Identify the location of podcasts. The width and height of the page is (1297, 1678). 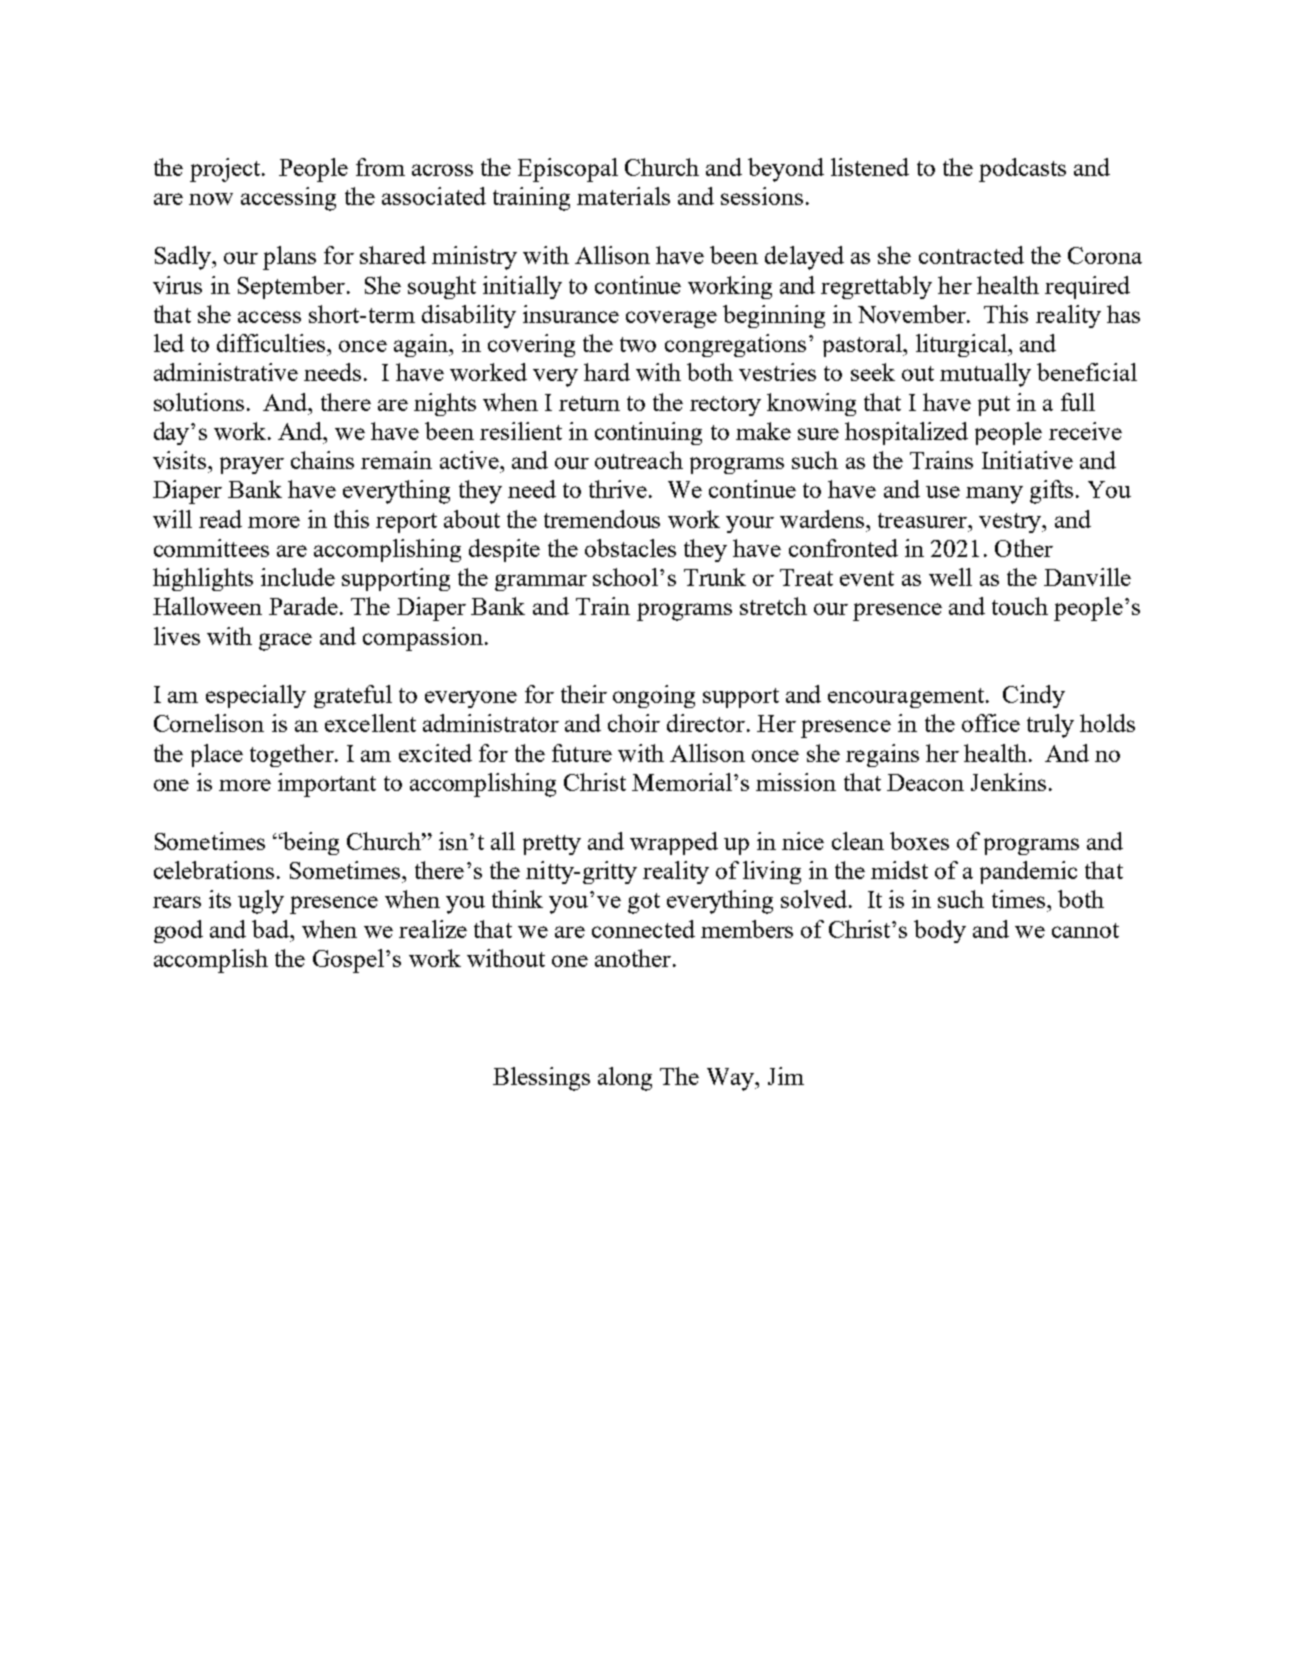
(1022, 170).
